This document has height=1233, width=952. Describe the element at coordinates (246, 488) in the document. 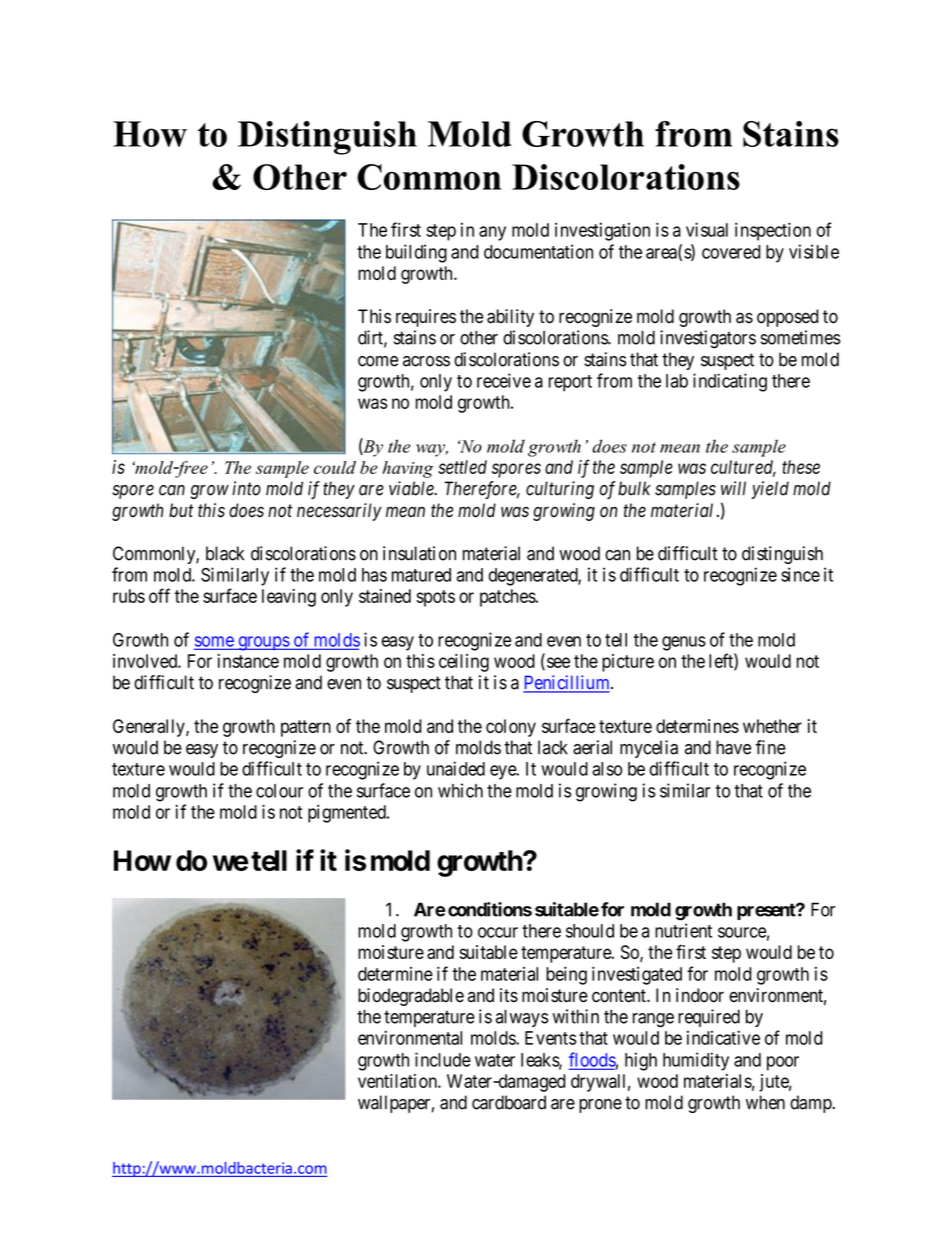

I see `into` at that location.
